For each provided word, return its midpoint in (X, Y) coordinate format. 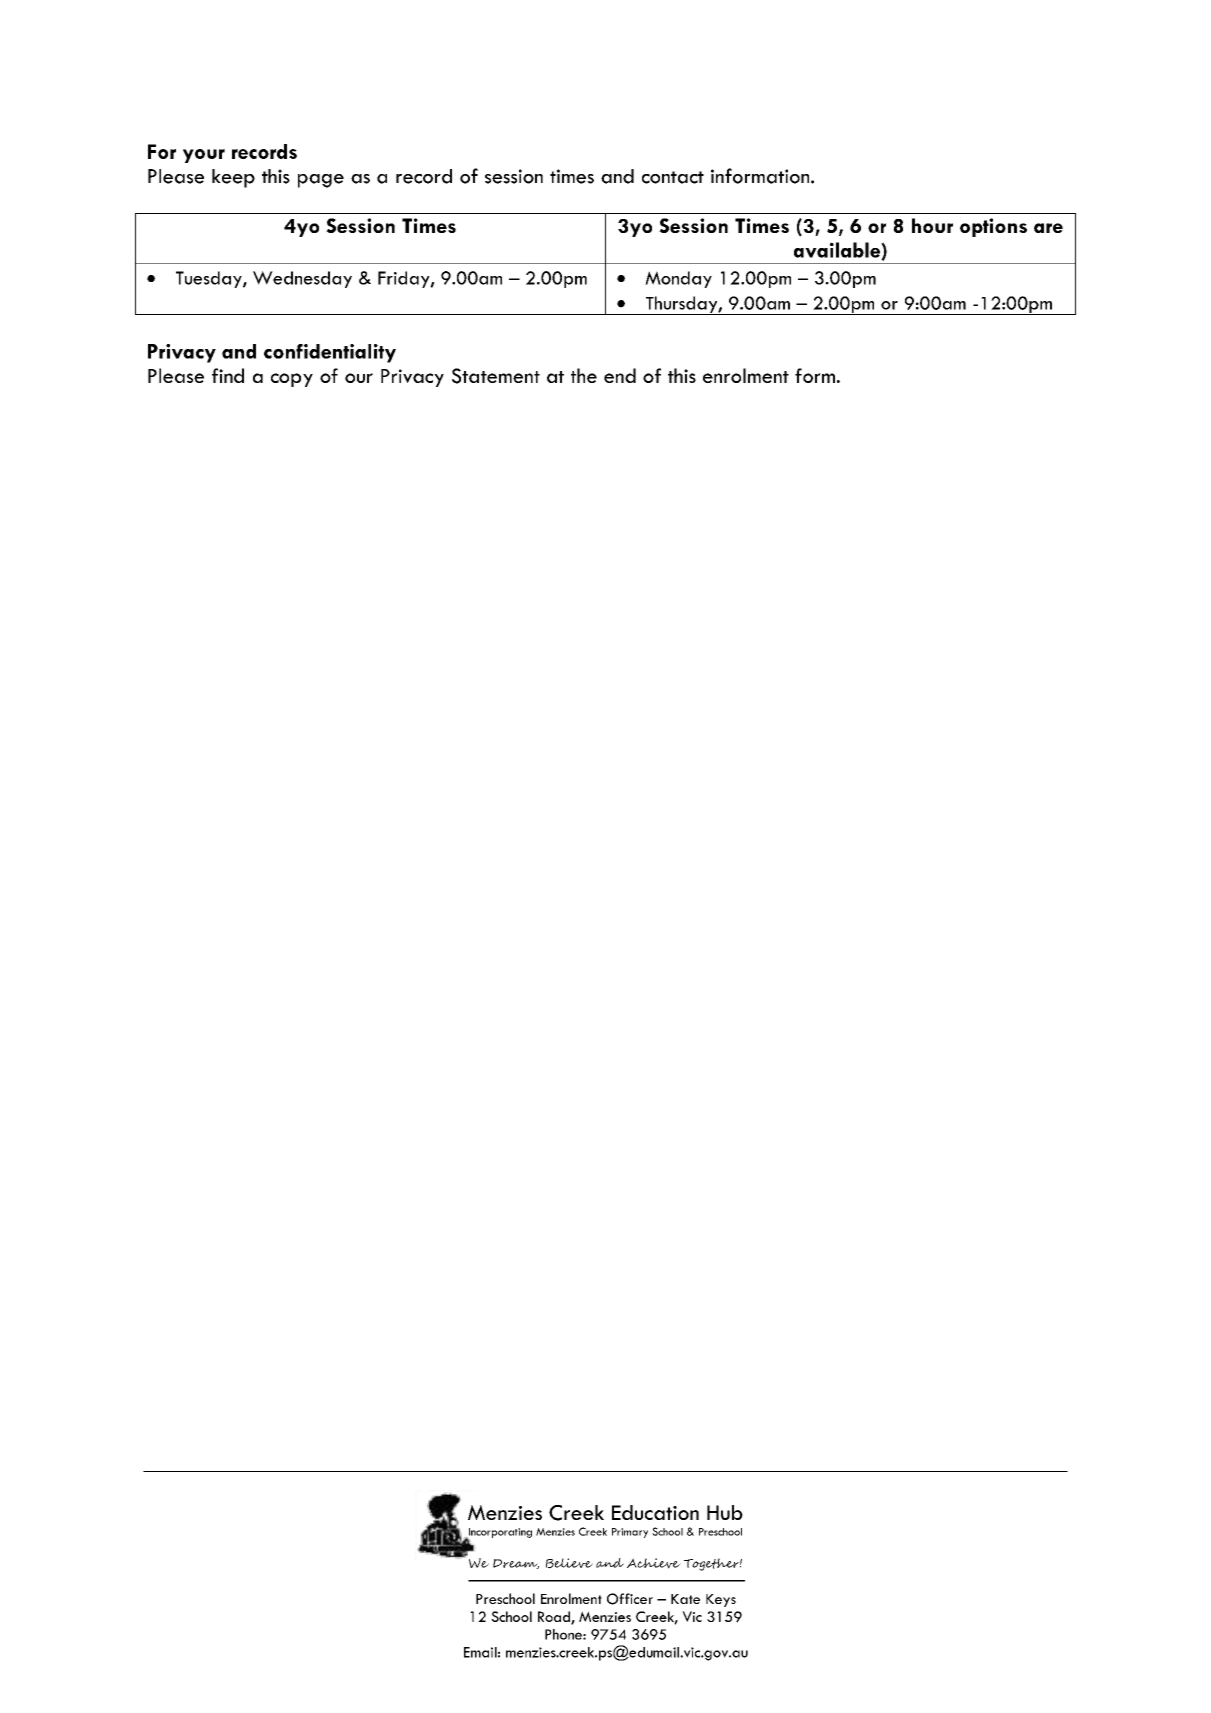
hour (932, 225)
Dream (516, 1564)
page (321, 181)
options (993, 227)
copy (292, 380)
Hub (725, 1512)
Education (655, 1512)
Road (555, 1618)
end (620, 375)
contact (673, 177)
